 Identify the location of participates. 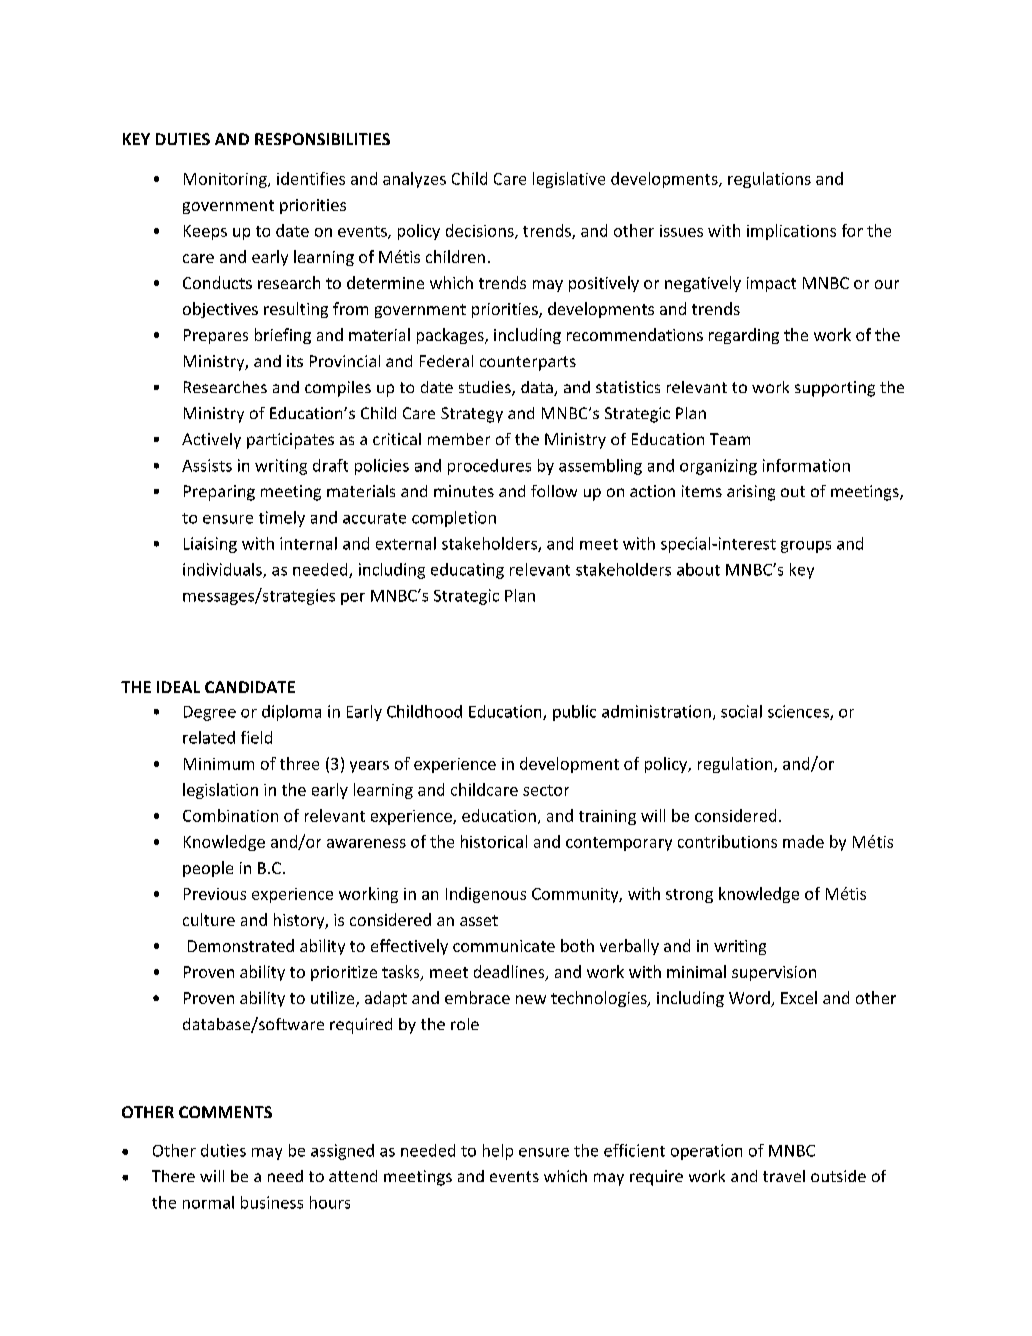
(290, 441).
